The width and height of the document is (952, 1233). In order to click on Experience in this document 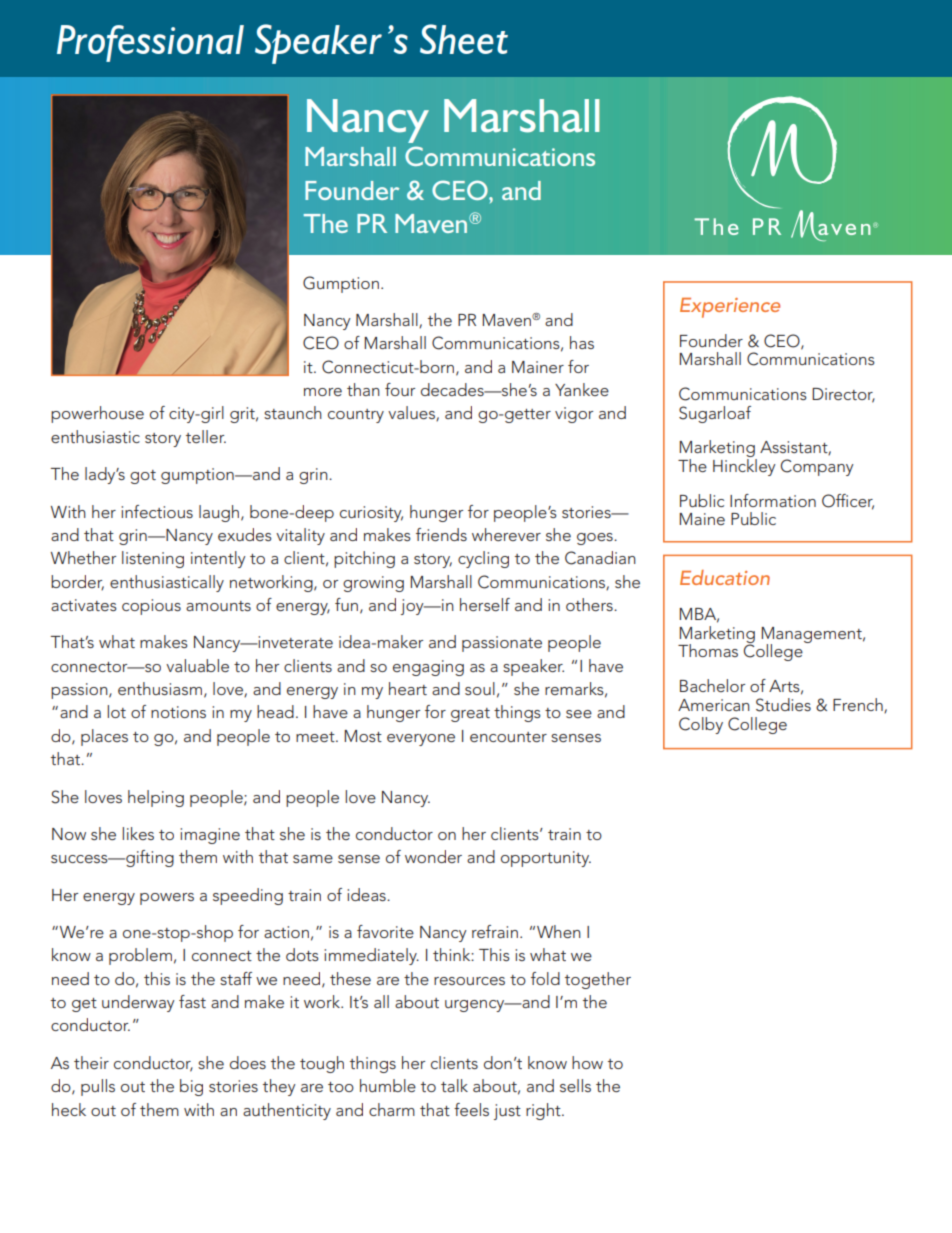, I will do `click(730, 308)`.
